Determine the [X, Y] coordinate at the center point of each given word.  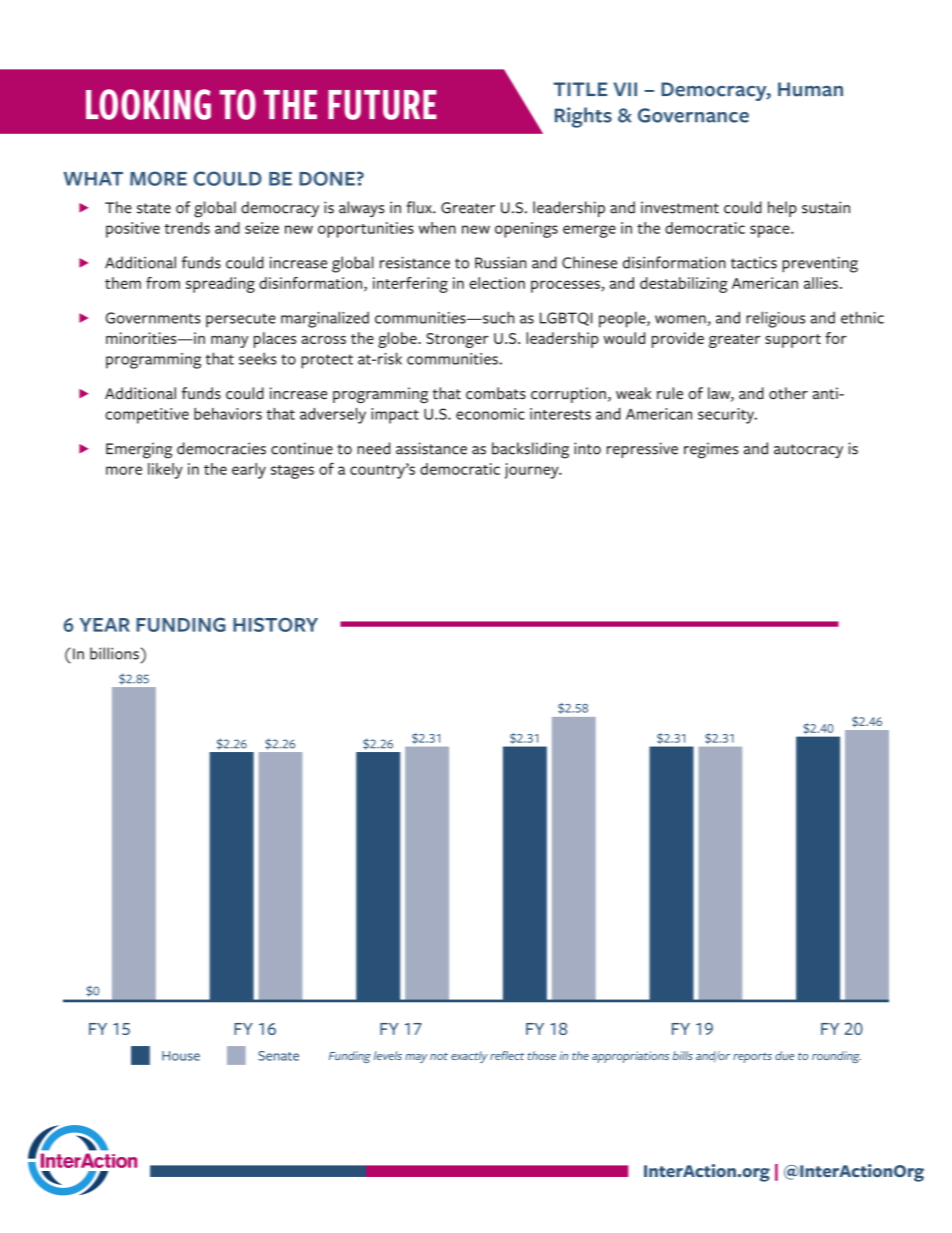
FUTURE [382, 105]
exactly [469, 1057]
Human [810, 89]
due [784, 1055]
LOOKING [148, 104]
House [181, 1056]
